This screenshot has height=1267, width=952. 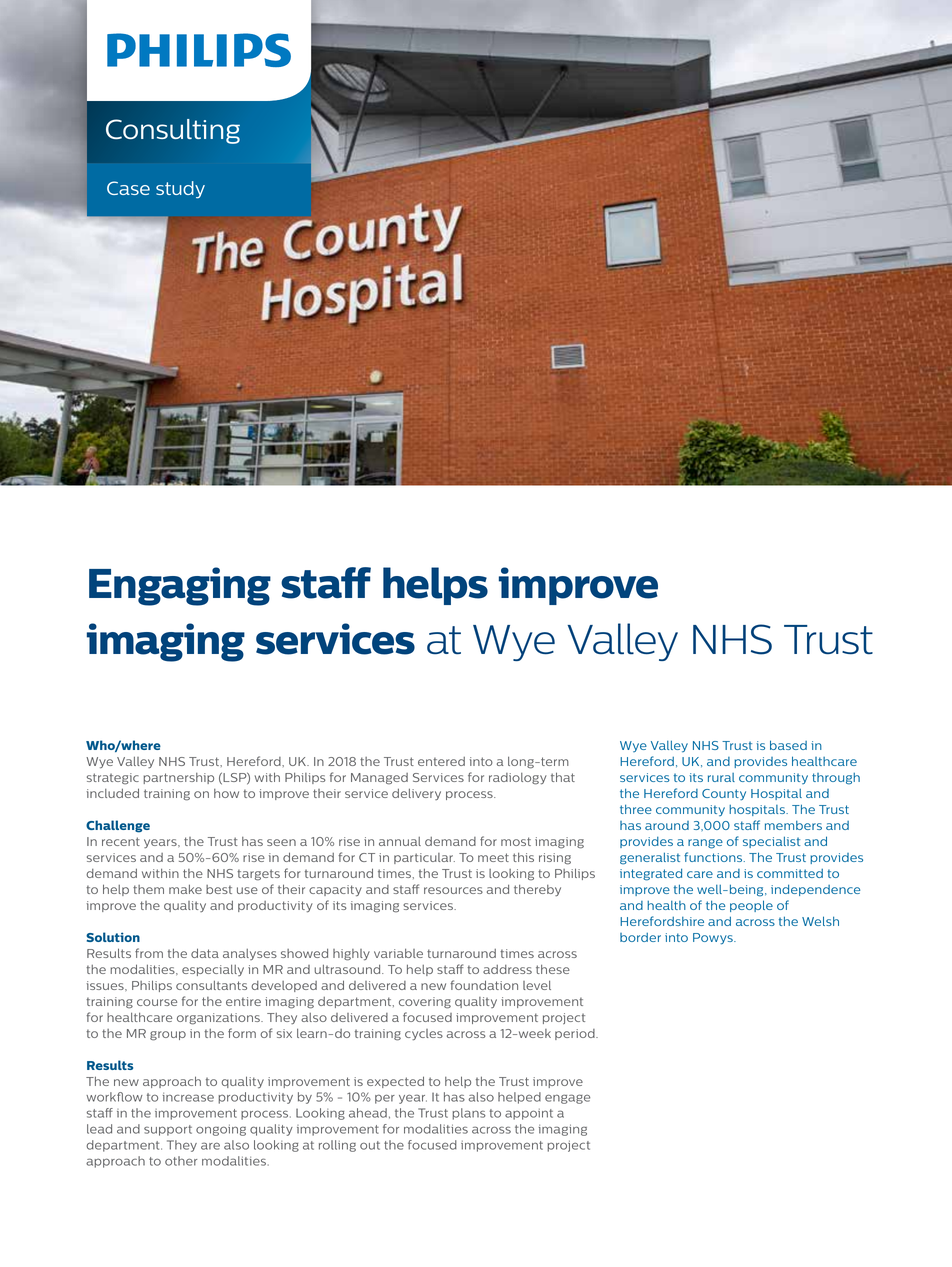 What do you see at coordinates (180, 190) in the screenshot?
I see `study` at bounding box center [180, 190].
